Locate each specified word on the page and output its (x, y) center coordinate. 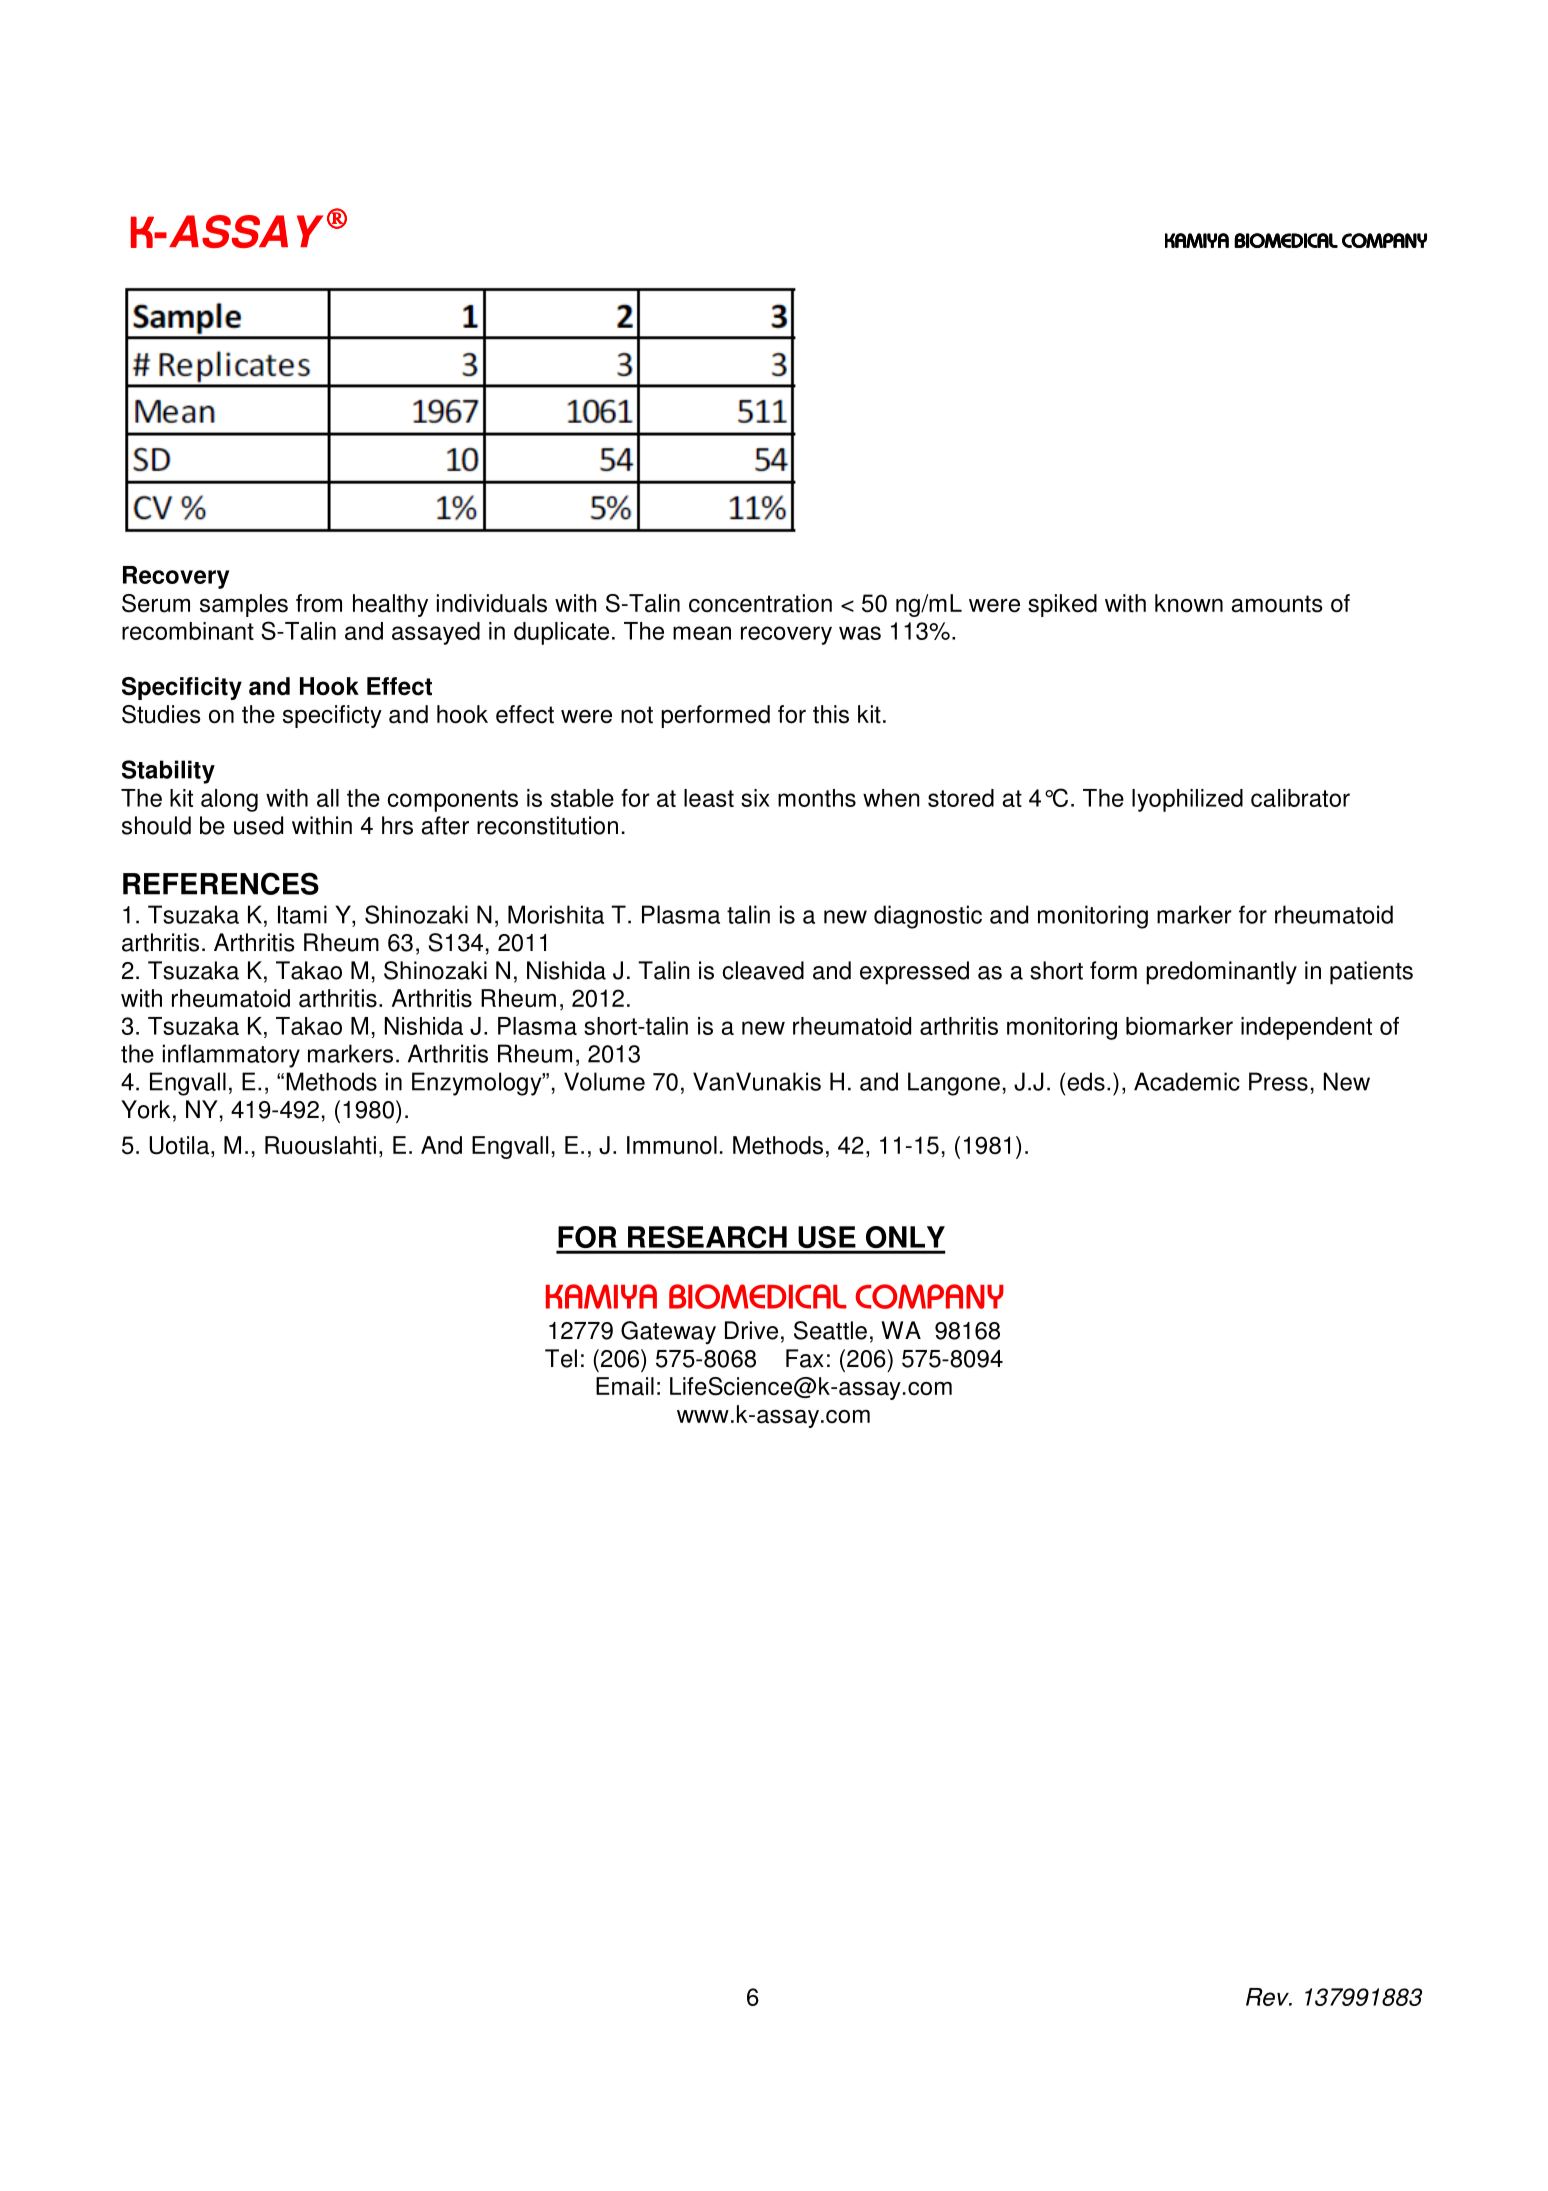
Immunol (672, 1145)
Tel (561, 1358)
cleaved (763, 970)
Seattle (830, 1330)
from (319, 603)
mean (702, 633)
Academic (1187, 1081)
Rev (1268, 1997)
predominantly (1221, 973)
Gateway (668, 1332)
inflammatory (231, 1056)
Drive (751, 1330)
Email (625, 1386)
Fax (805, 1358)
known (1189, 603)
